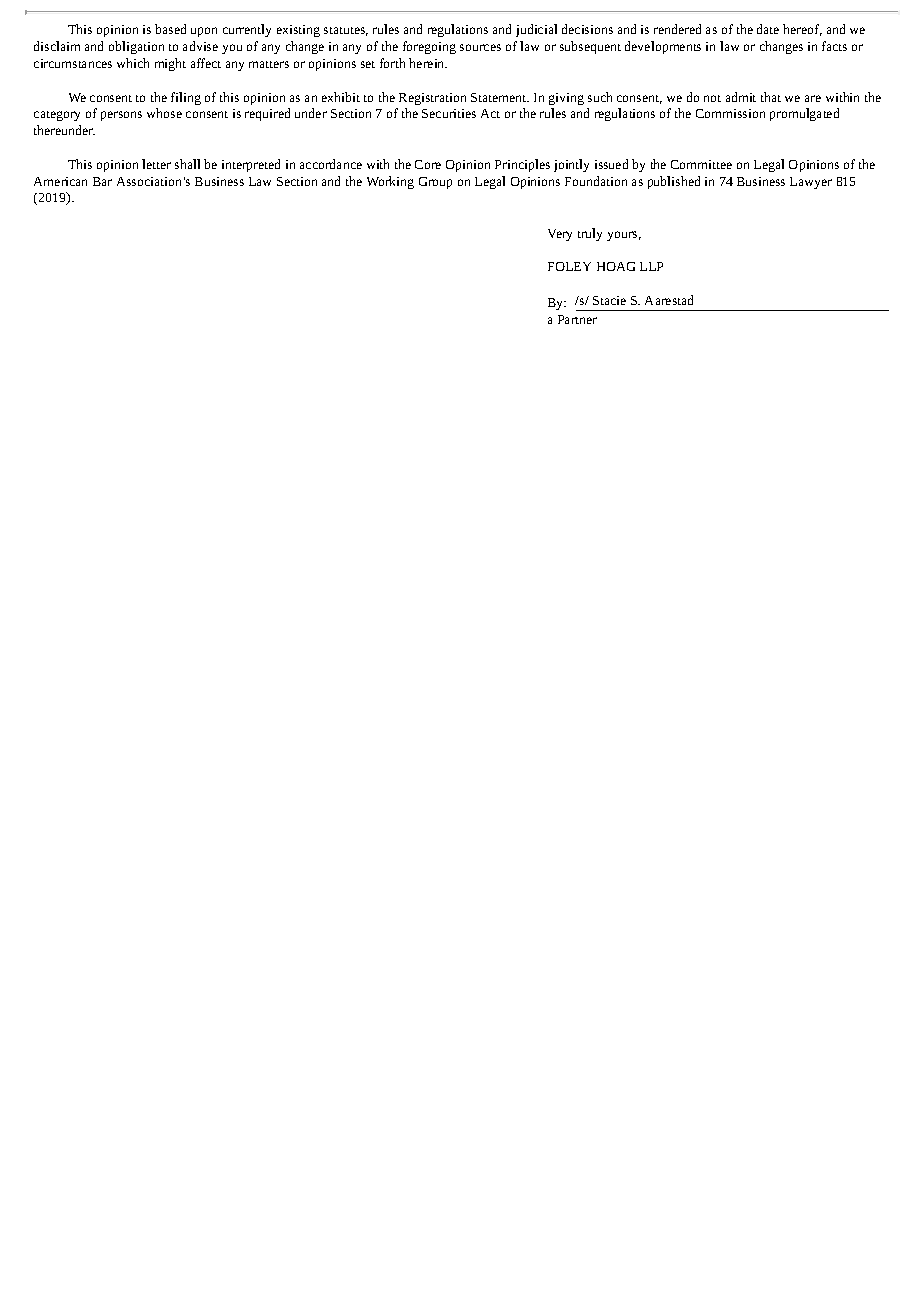 Image resolution: width=924 pixels, height=1308 pixels. Describe the element at coordinates (768, 29) in the screenshot. I see `date` at that location.
